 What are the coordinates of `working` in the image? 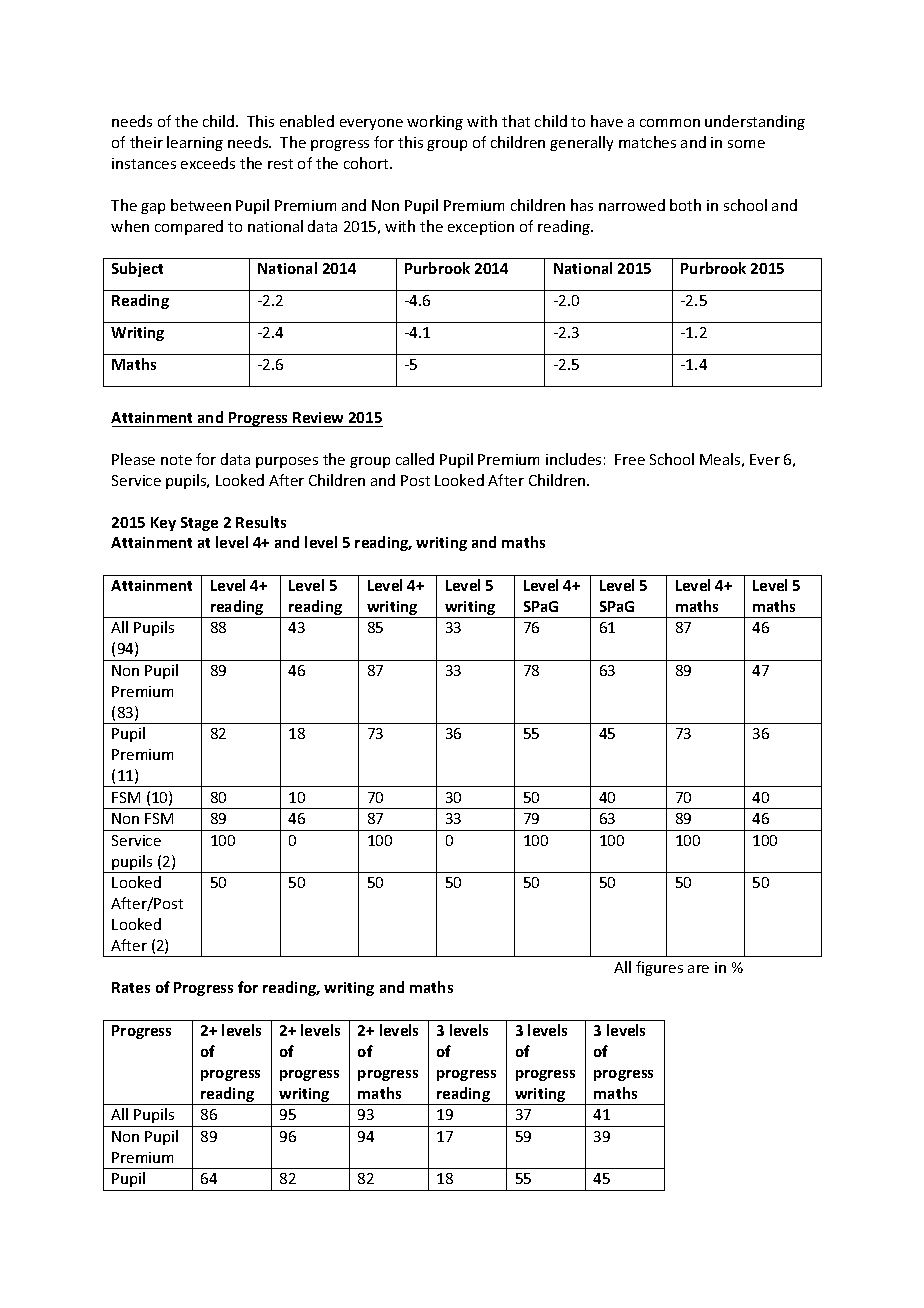 It's located at (435, 122).
